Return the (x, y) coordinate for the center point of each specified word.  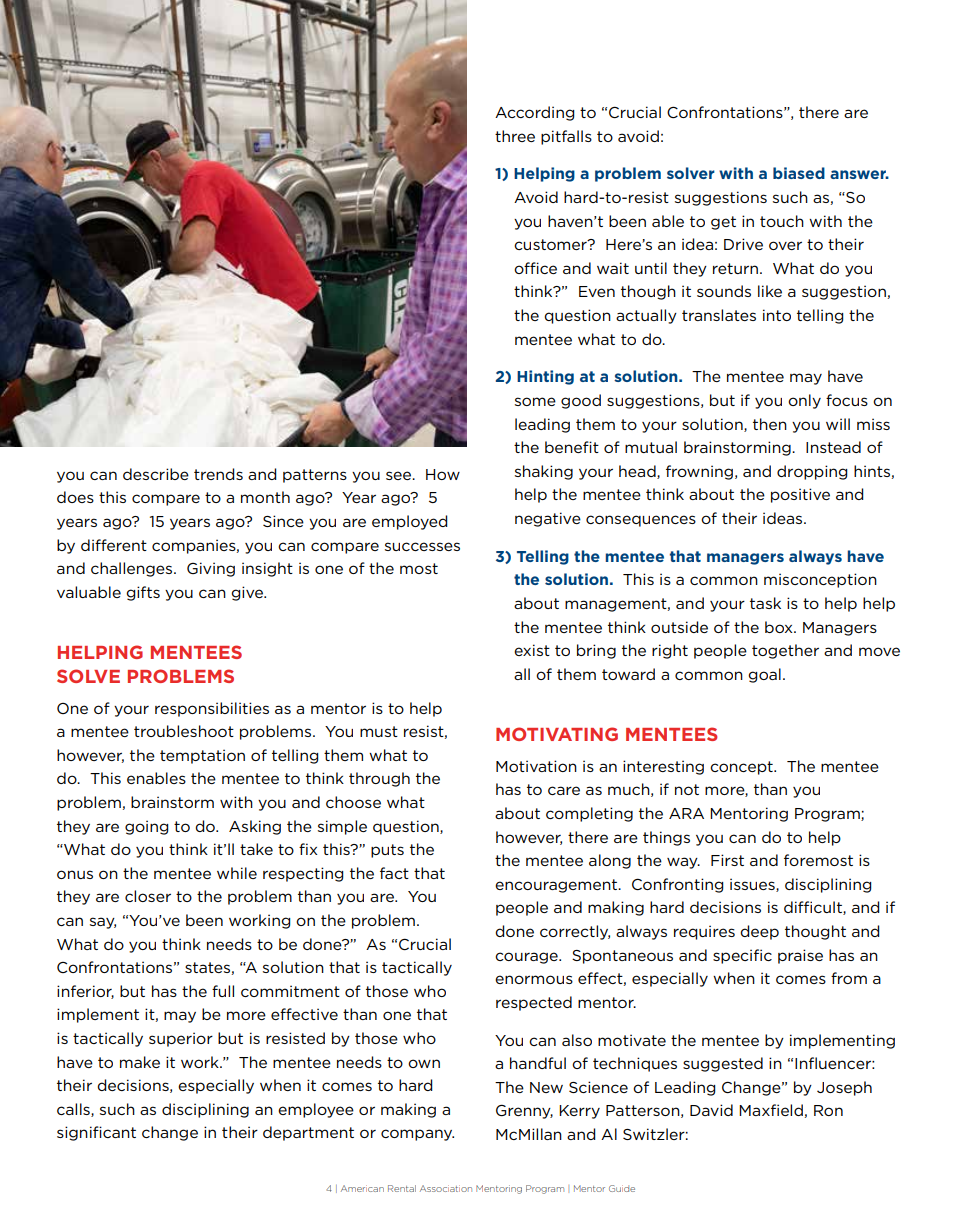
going (147, 827)
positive (800, 495)
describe (156, 474)
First (727, 860)
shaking (544, 472)
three (515, 136)
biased (799, 173)
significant (96, 1133)
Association (446, 1188)
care (564, 790)
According (535, 113)
